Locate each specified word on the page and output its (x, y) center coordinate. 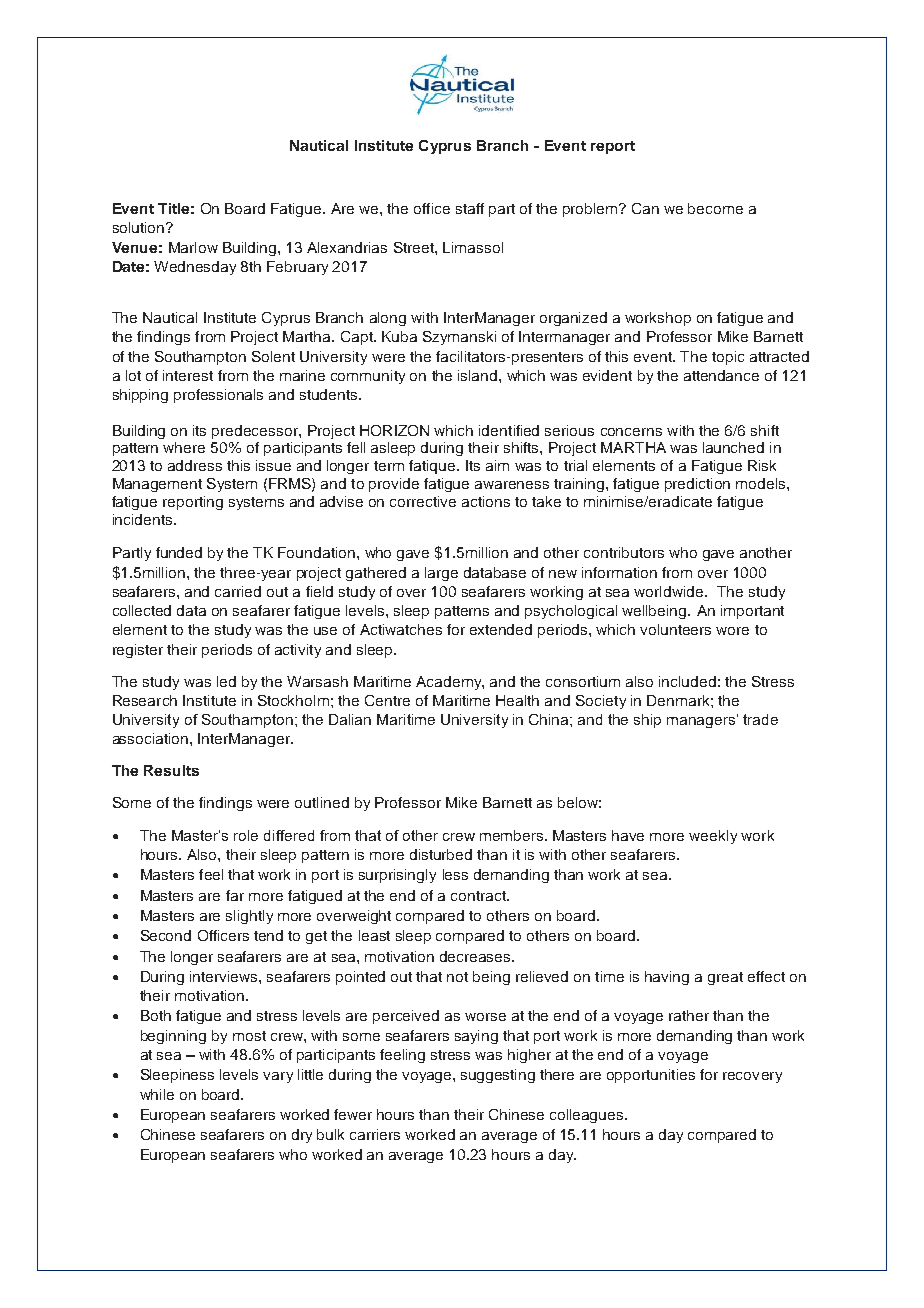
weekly (713, 837)
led (226, 681)
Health (517, 700)
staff (470, 208)
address (195, 465)
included (687, 681)
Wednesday (195, 268)
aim (497, 465)
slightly (249, 917)
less (455, 874)
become (715, 208)
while (157, 1094)
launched (733, 447)
